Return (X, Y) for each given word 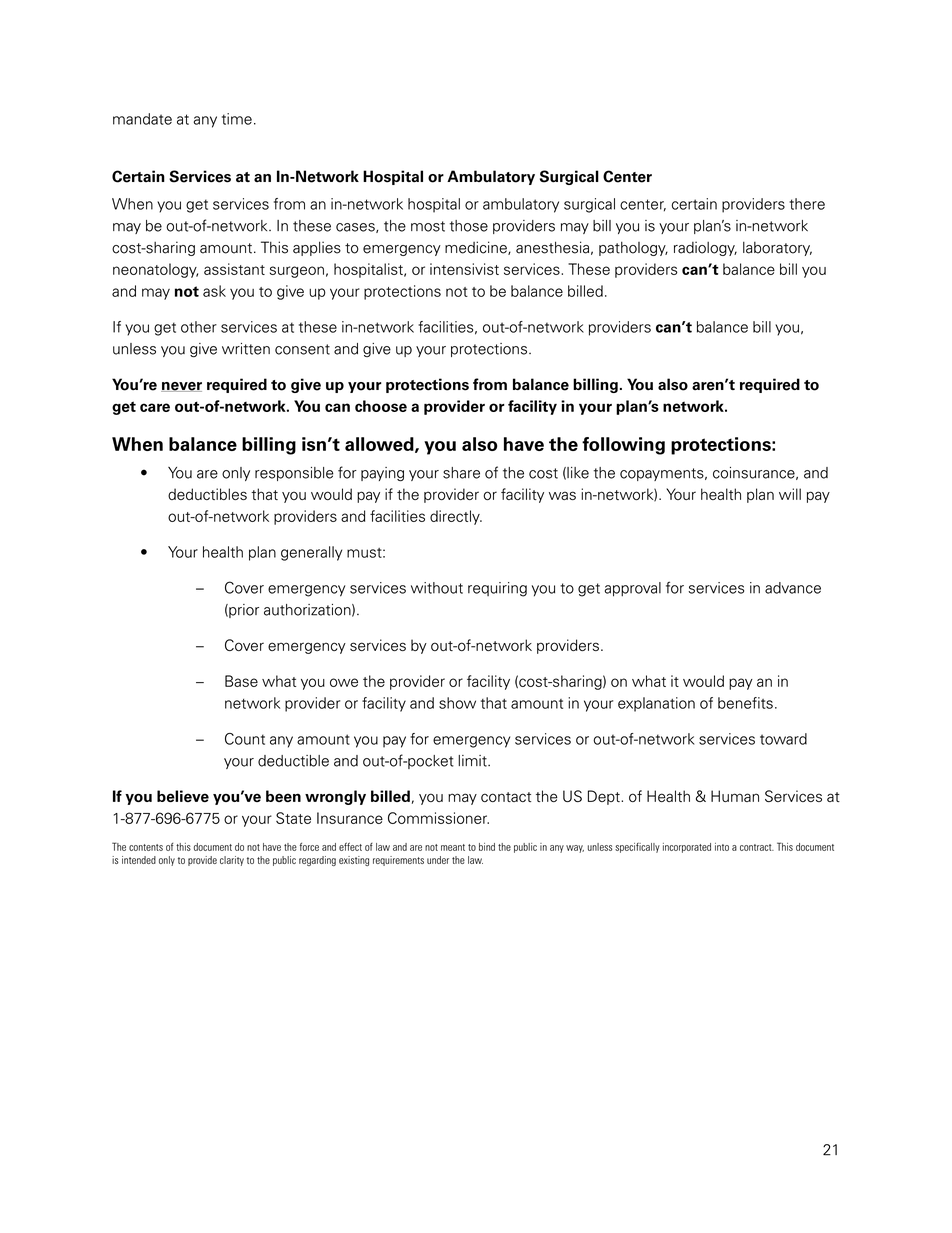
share (461, 473)
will (790, 494)
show (457, 703)
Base (241, 681)
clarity (232, 861)
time (237, 119)
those (468, 226)
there (807, 204)
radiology (705, 248)
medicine (477, 248)
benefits (745, 703)
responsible (294, 474)
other (199, 327)
